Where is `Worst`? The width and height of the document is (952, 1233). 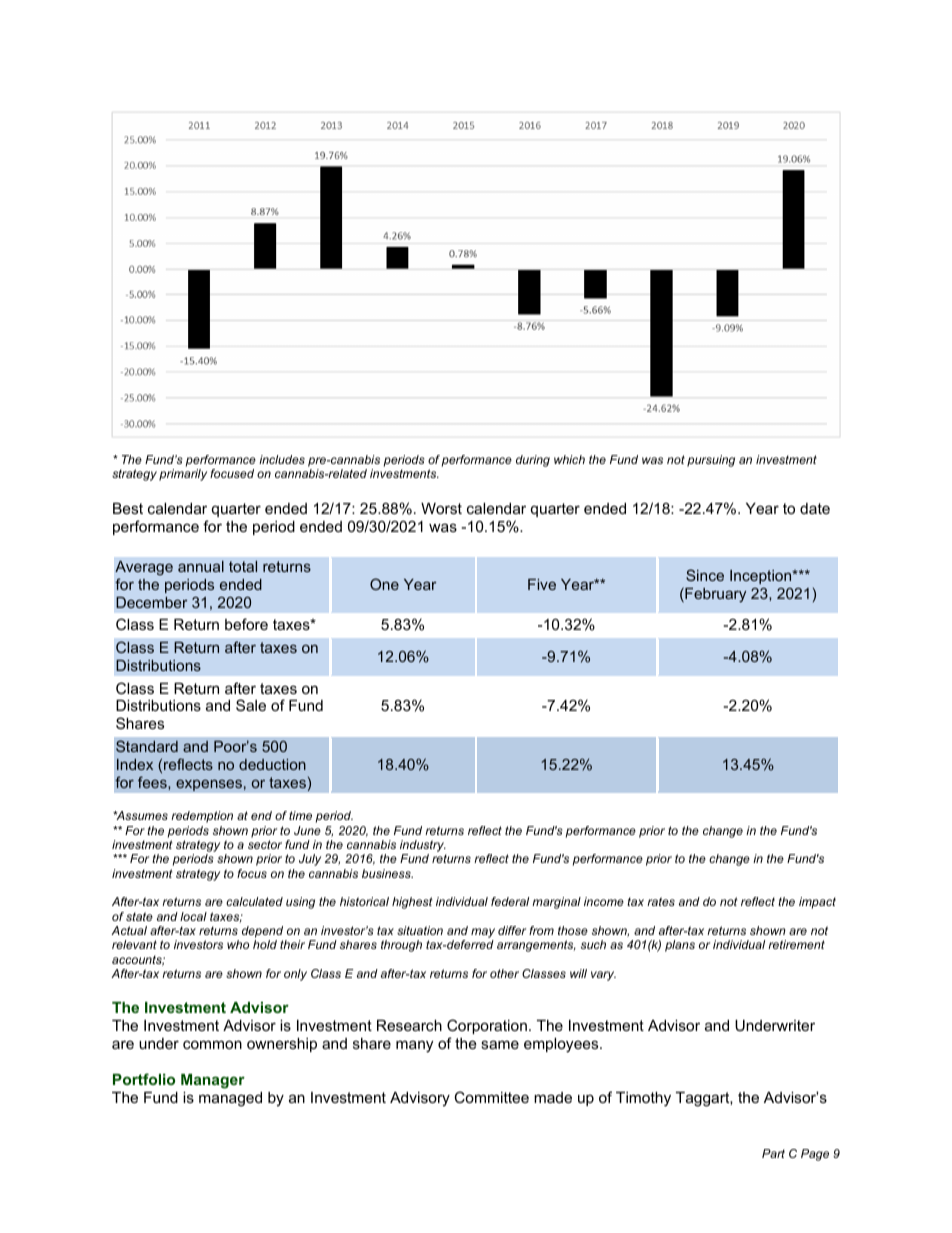
Worst is located at coordinates (441, 508).
